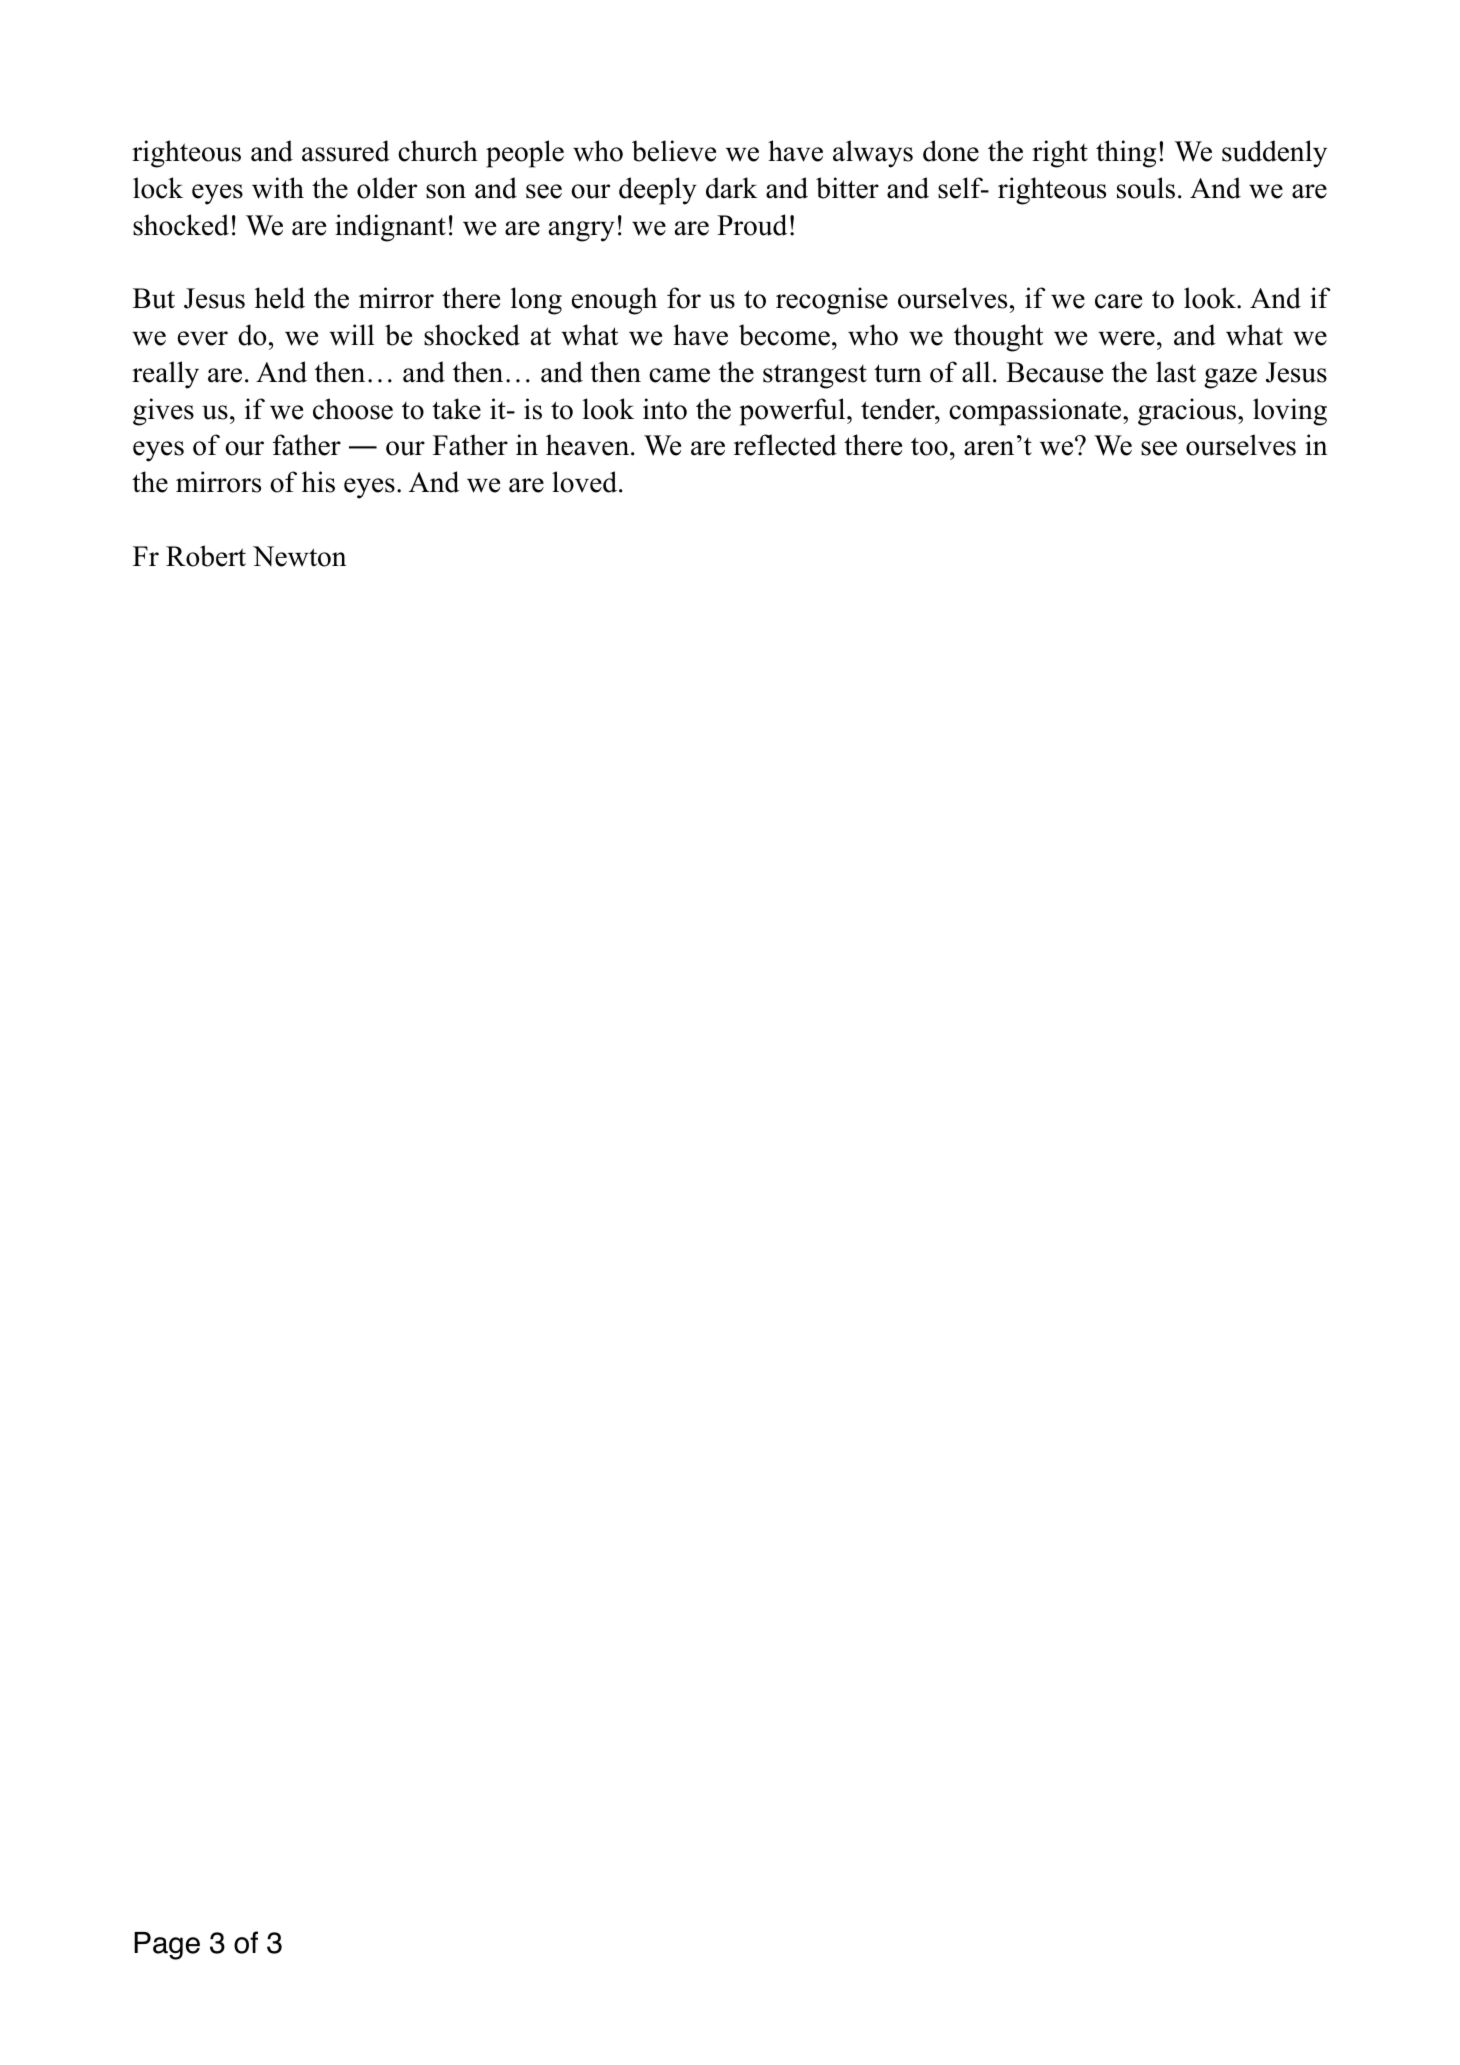 This screenshot has width=1460, height=2065. What do you see at coordinates (793, 412) in the screenshot?
I see `powerful` at bounding box center [793, 412].
